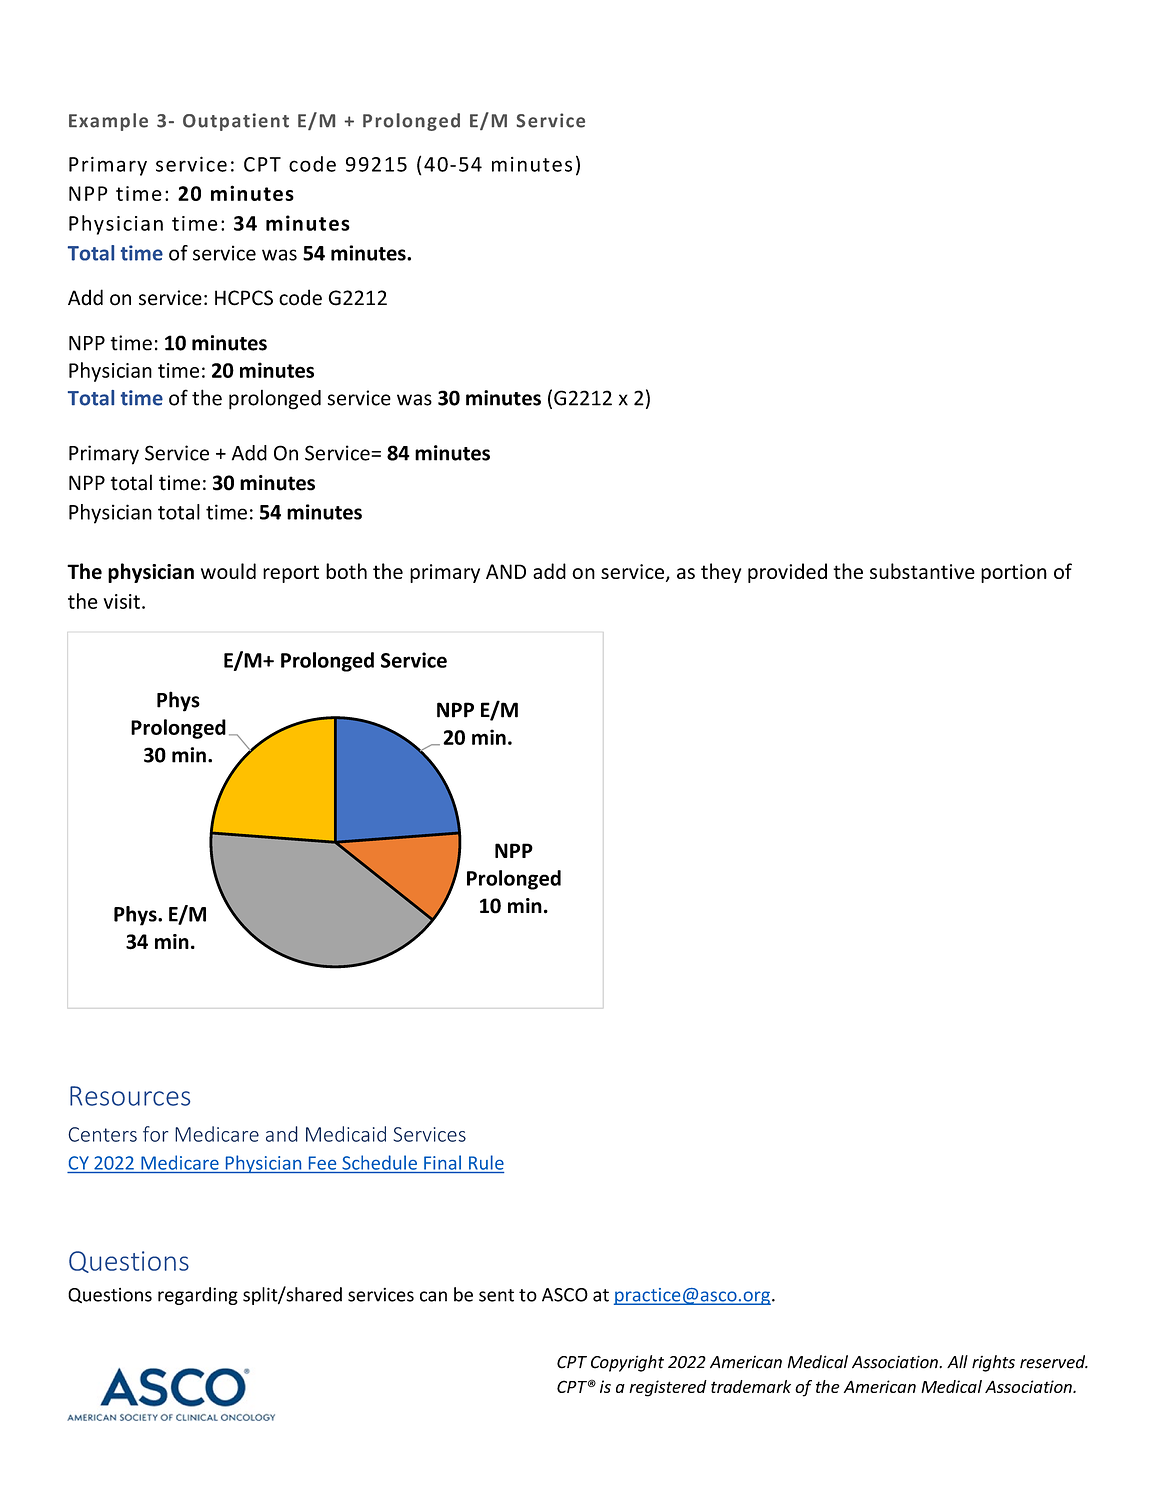  I want to click on portion, so click(1014, 573).
